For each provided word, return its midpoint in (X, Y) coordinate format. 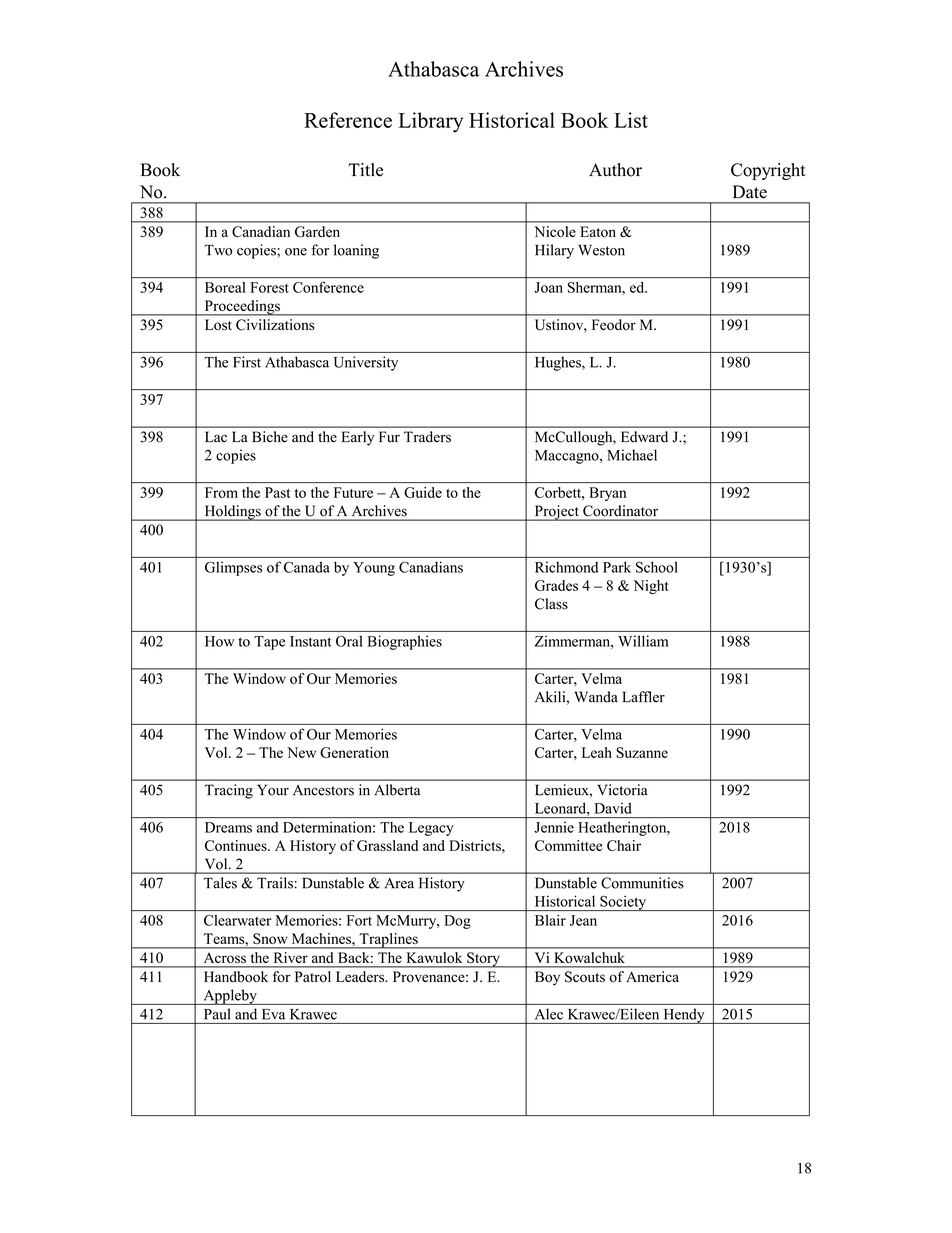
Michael (632, 455)
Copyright (768, 171)
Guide (423, 492)
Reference (348, 120)
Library (430, 122)
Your (273, 790)
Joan (548, 287)
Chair (624, 845)
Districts (476, 845)
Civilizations (275, 325)
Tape (269, 643)
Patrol (313, 977)
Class (551, 604)
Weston (601, 250)
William (643, 641)
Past (277, 492)
